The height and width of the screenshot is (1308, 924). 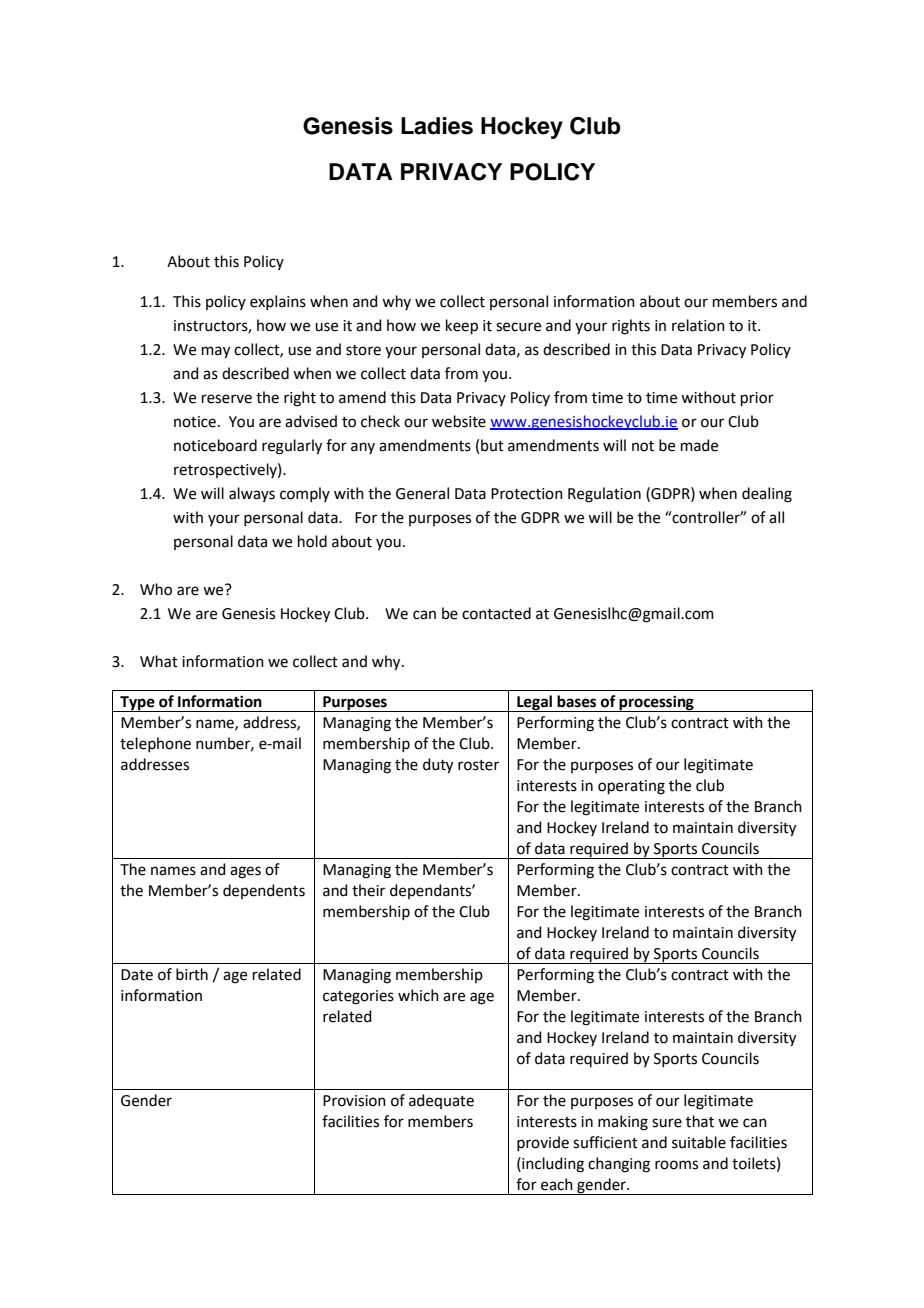 What do you see at coordinates (657, 703) in the screenshot?
I see `processing` at bounding box center [657, 703].
